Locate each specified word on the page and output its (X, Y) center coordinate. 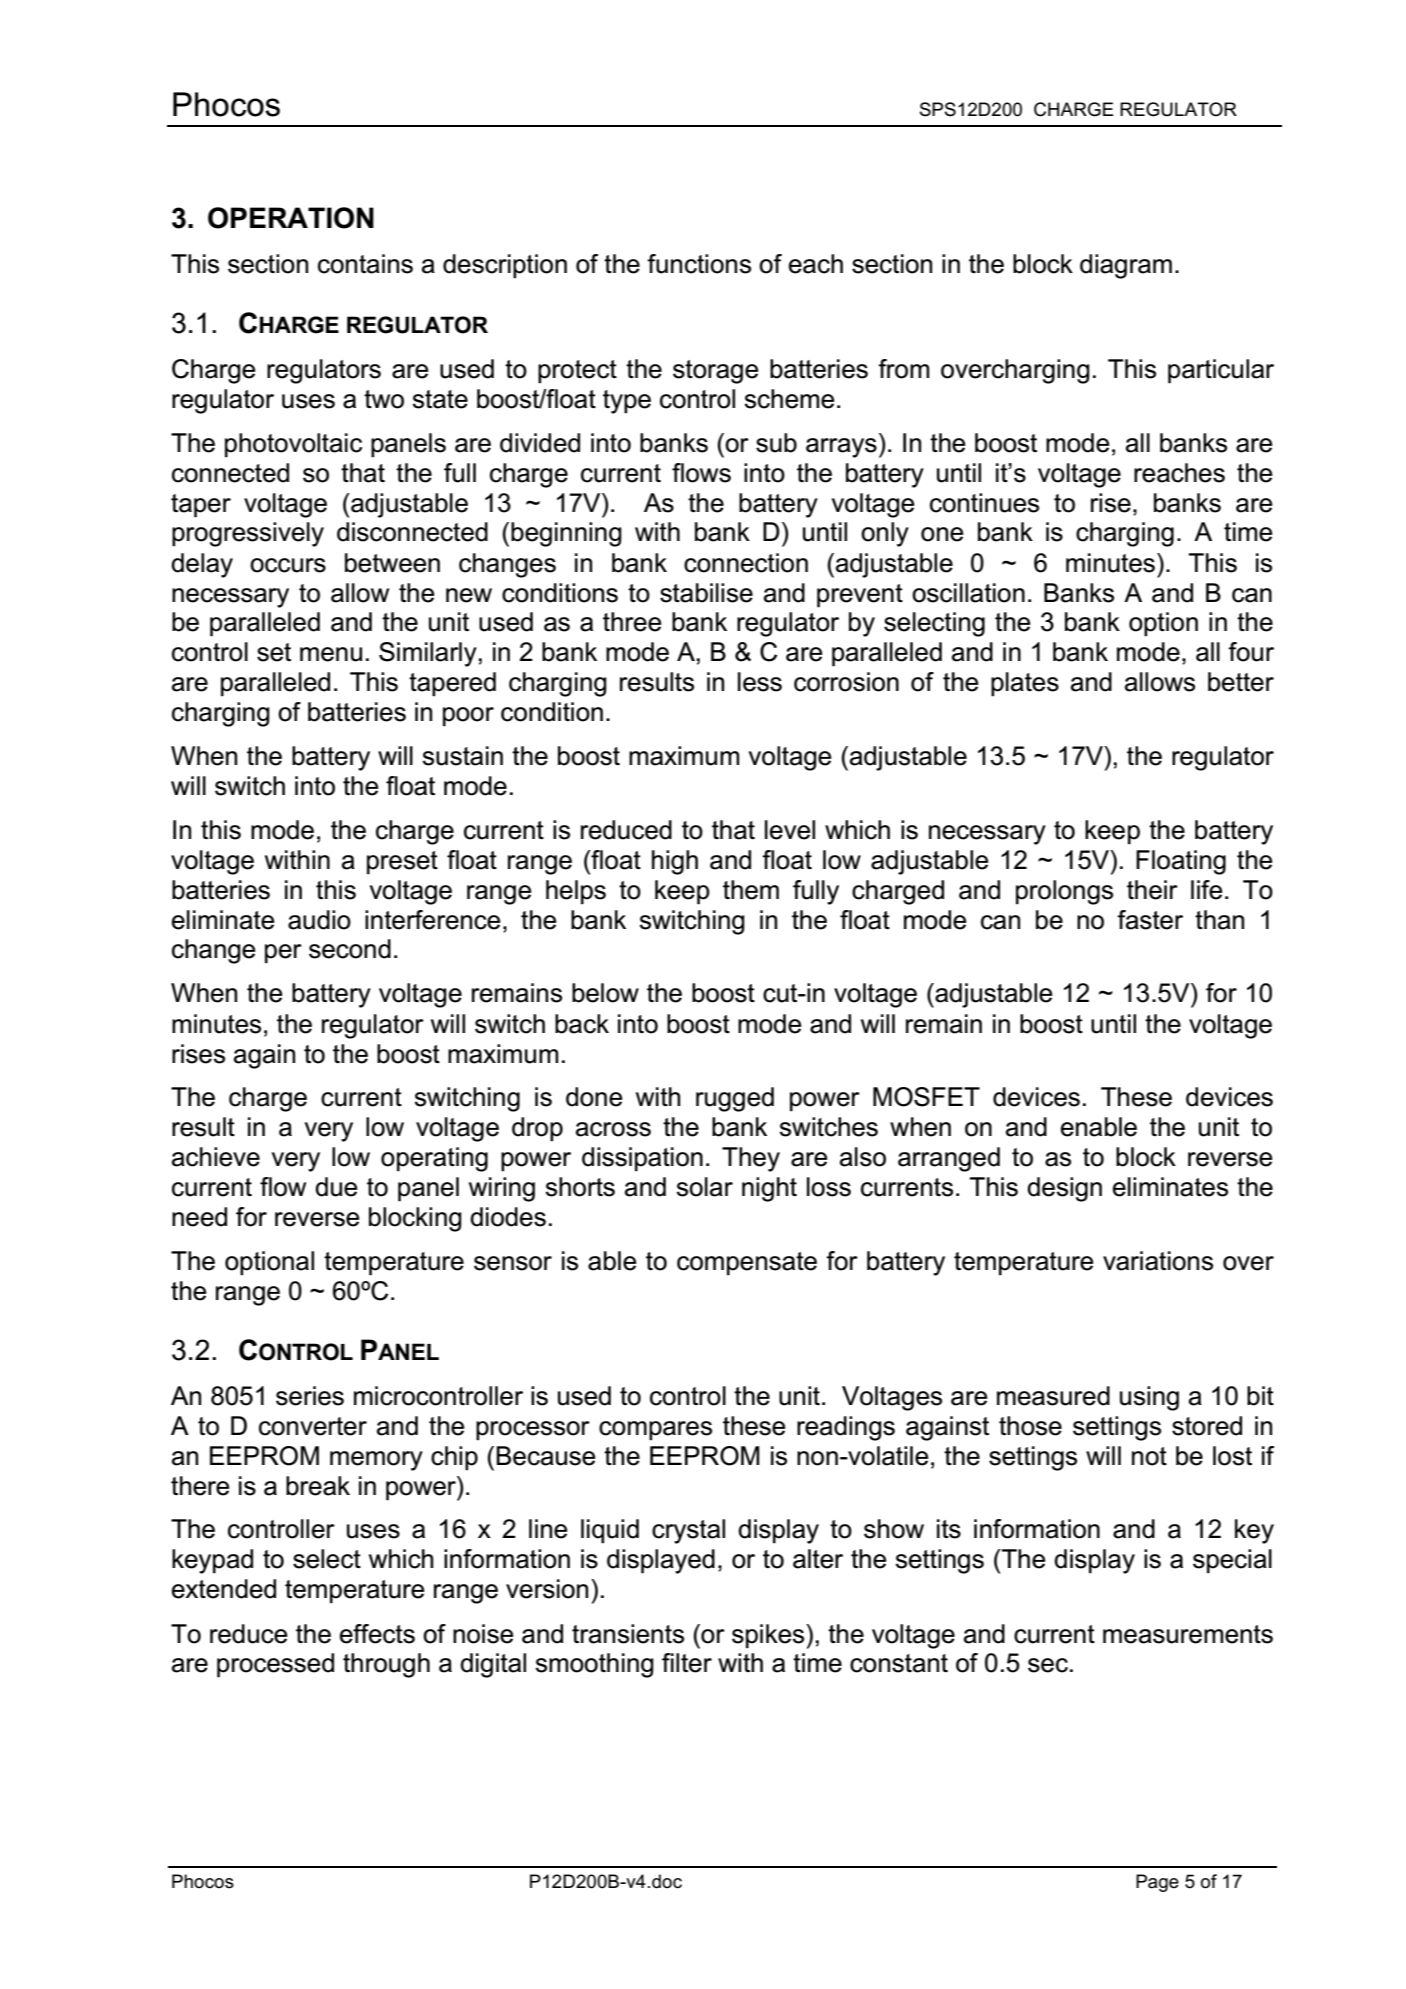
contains (365, 264)
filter (687, 1663)
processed (275, 1665)
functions (699, 264)
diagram (1126, 266)
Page (1157, 1883)
